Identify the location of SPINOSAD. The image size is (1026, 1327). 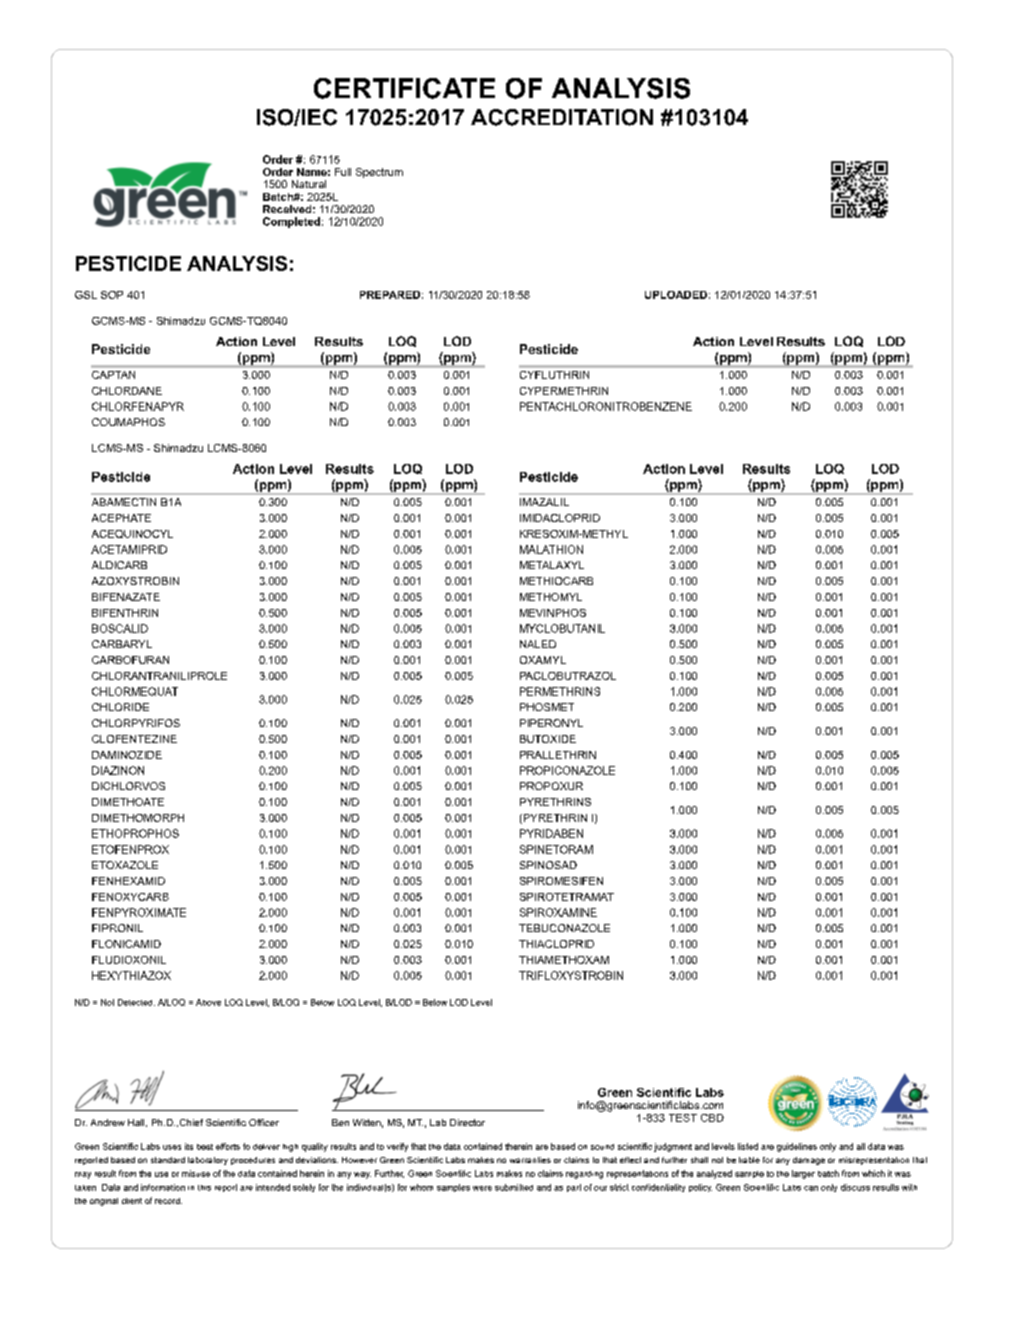
(548, 865).
